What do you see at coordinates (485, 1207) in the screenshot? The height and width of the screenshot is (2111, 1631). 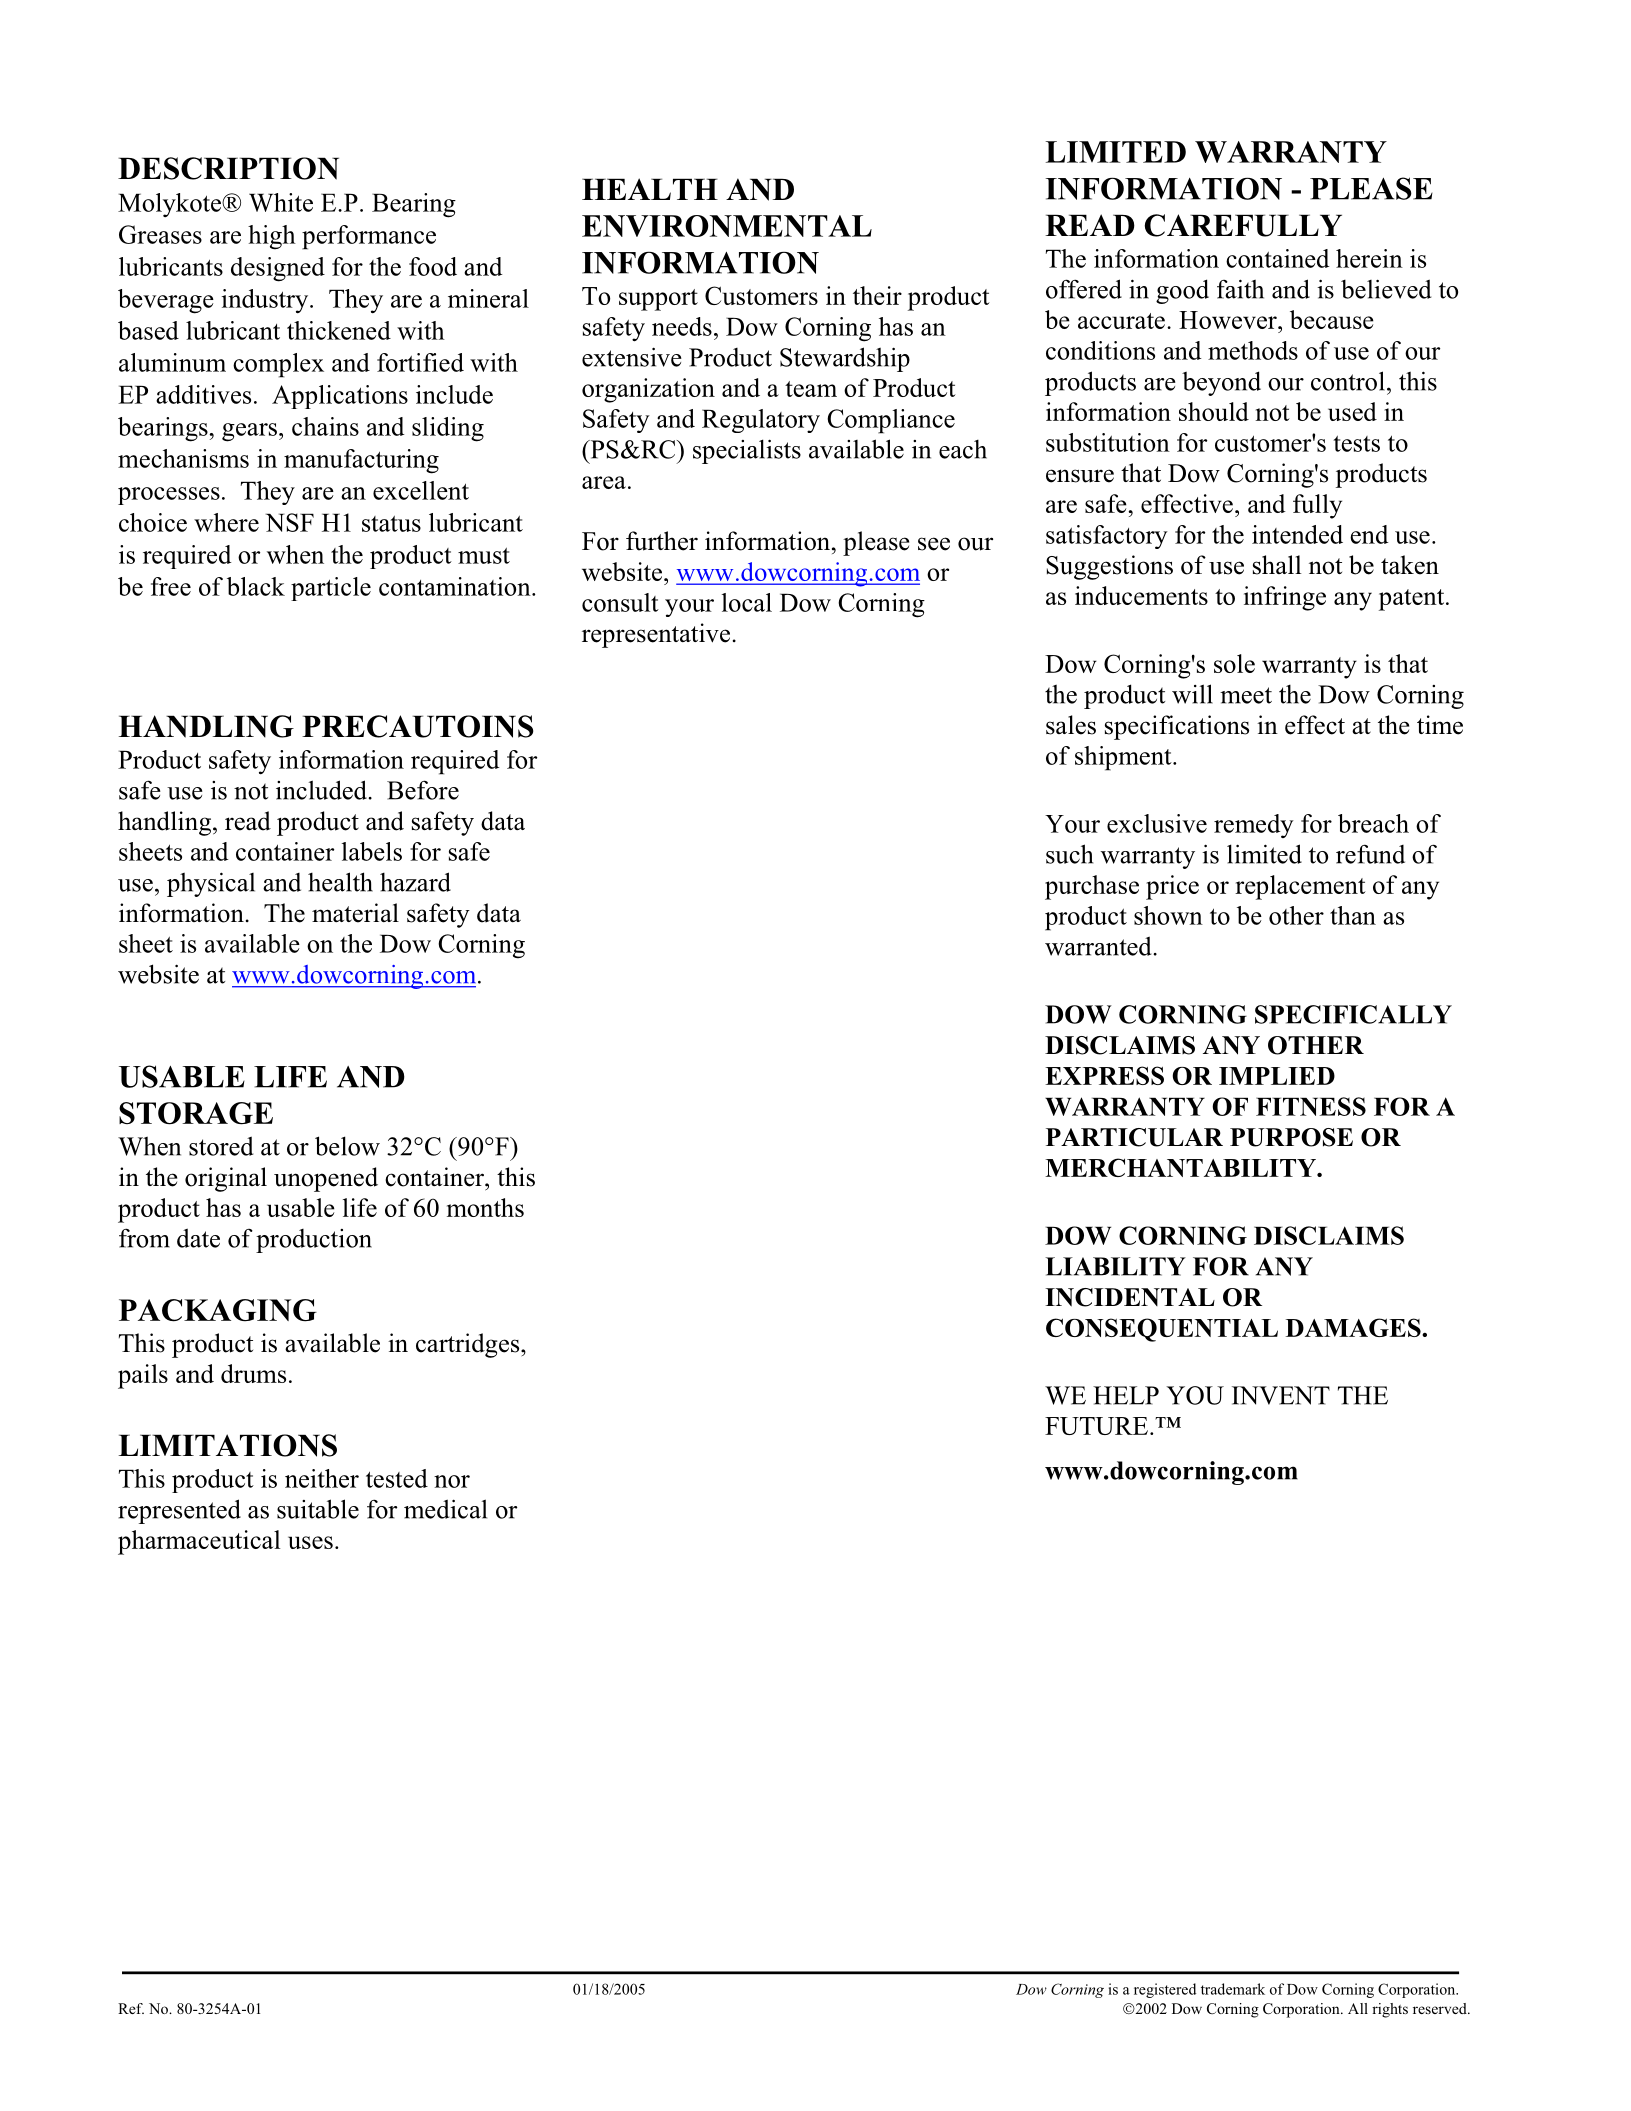 I see `months` at bounding box center [485, 1207].
